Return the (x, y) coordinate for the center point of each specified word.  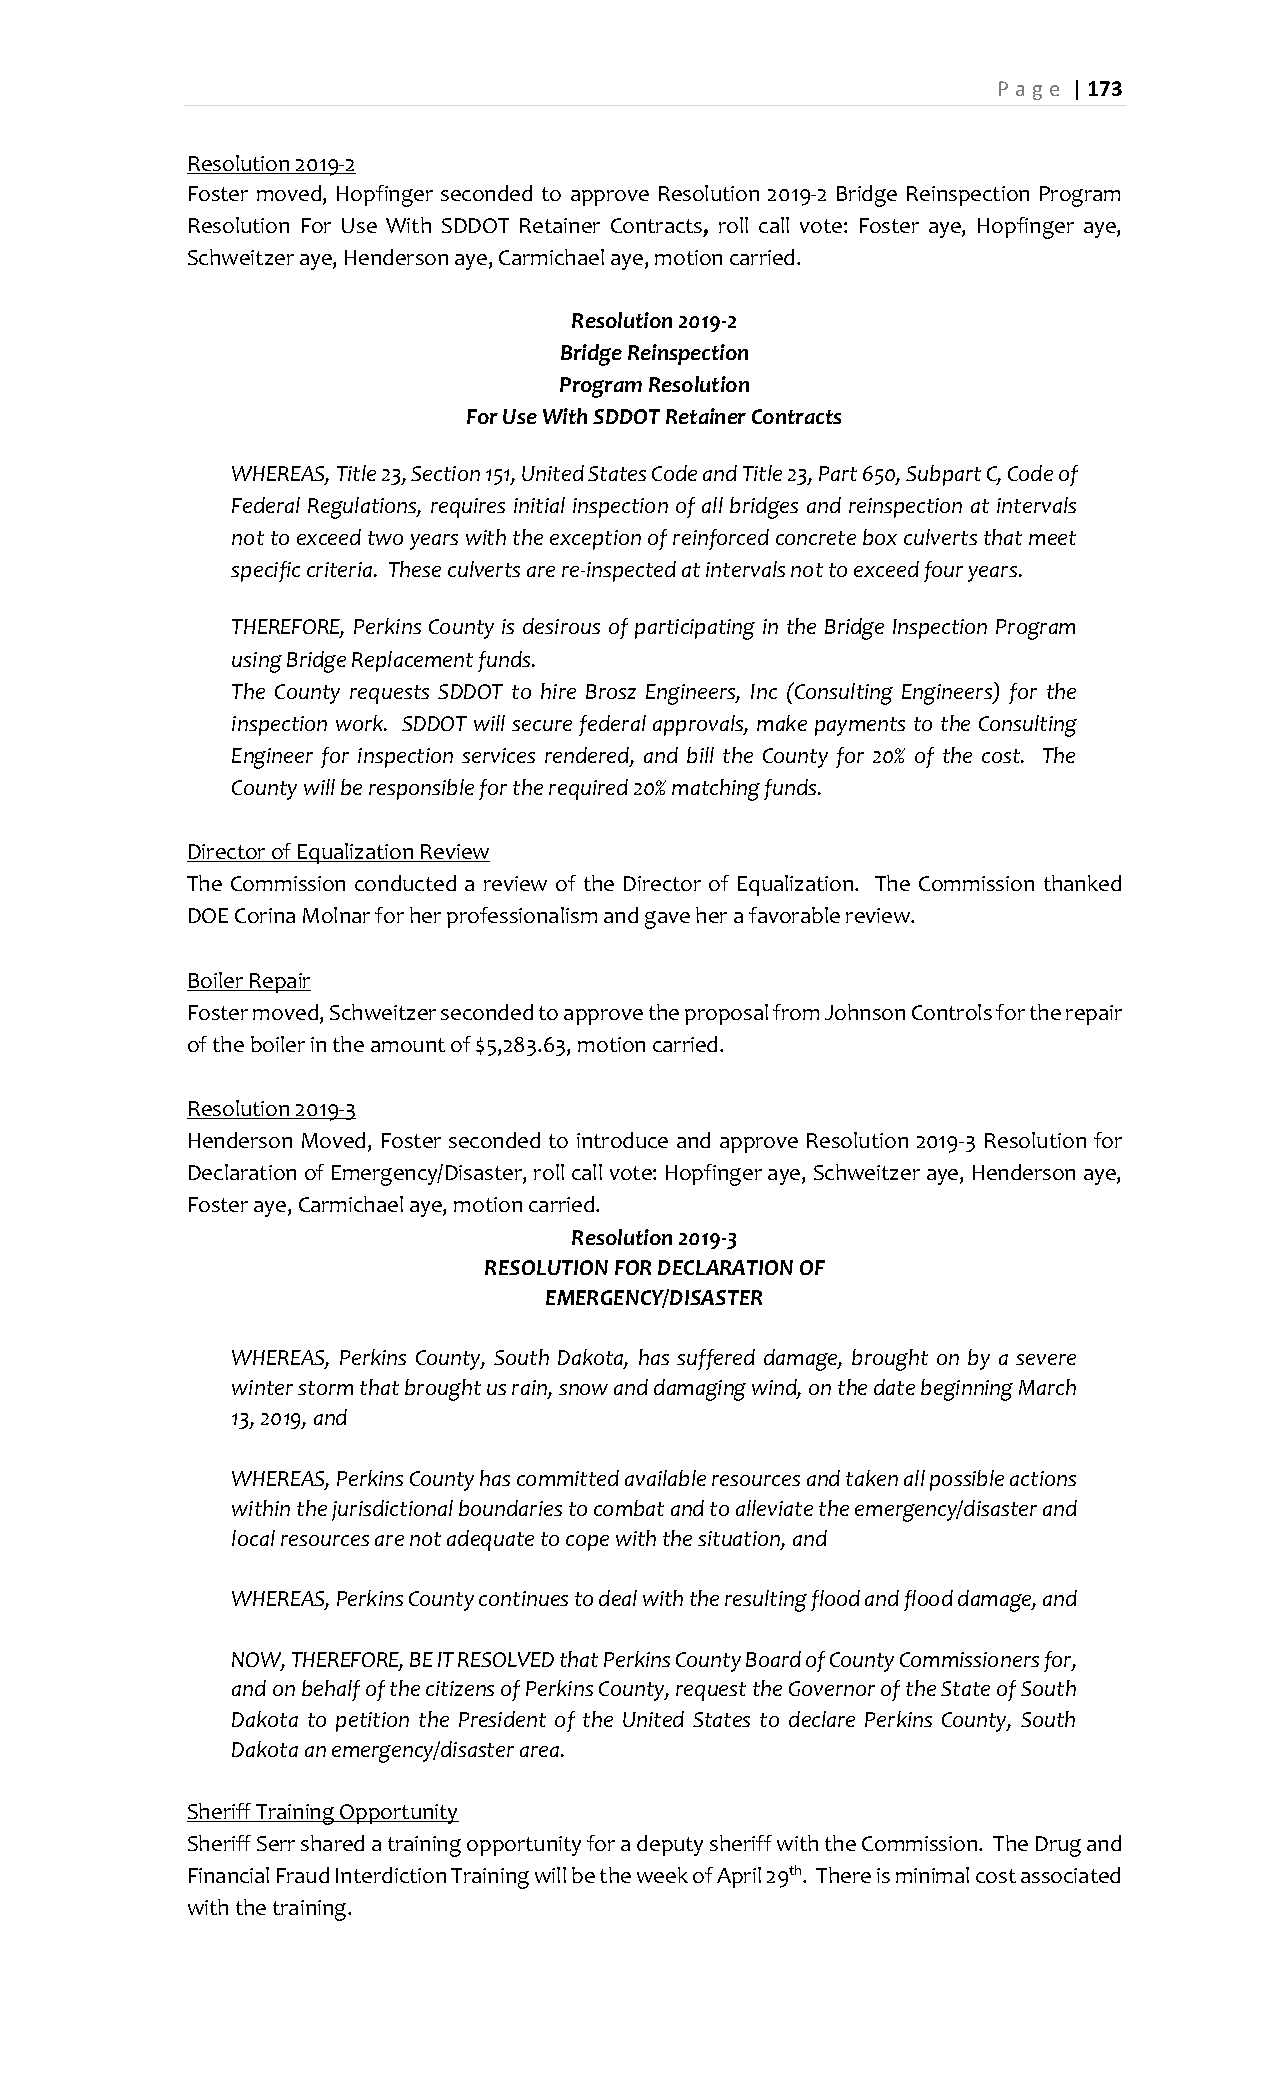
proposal (726, 1014)
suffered (716, 1359)
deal (618, 1598)
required (588, 789)
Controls (952, 1012)
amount (408, 1045)
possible (967, 1480)
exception (595, 540)
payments (860, 726)
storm (325, 1388)
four (943, 571)
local (253, 1538)
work (361, 723)
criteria (341, 569)
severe (1046, 1359)
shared (332, 1843)
